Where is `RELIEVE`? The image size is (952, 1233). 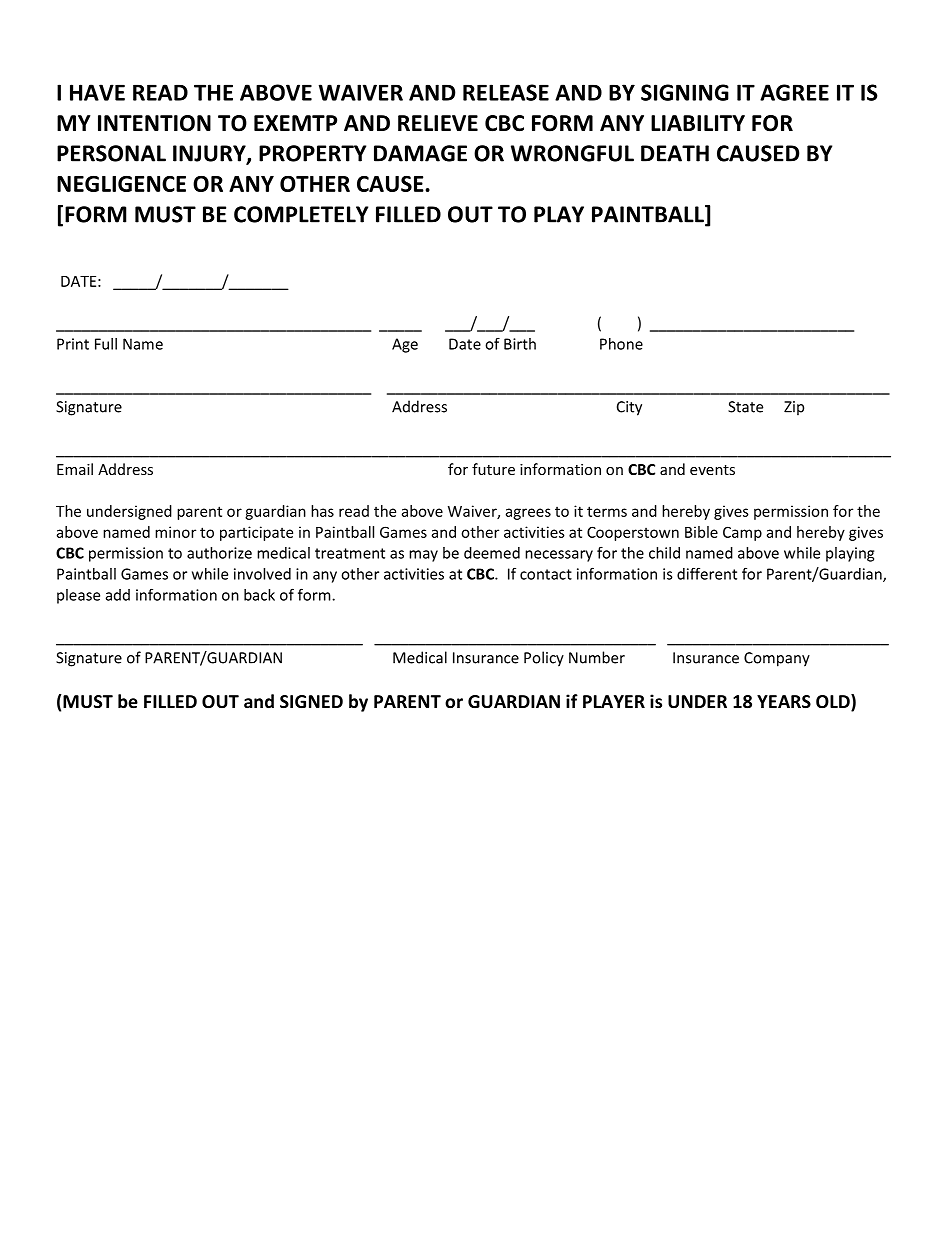
RELIEVE is located at coordinates (438, 123).
